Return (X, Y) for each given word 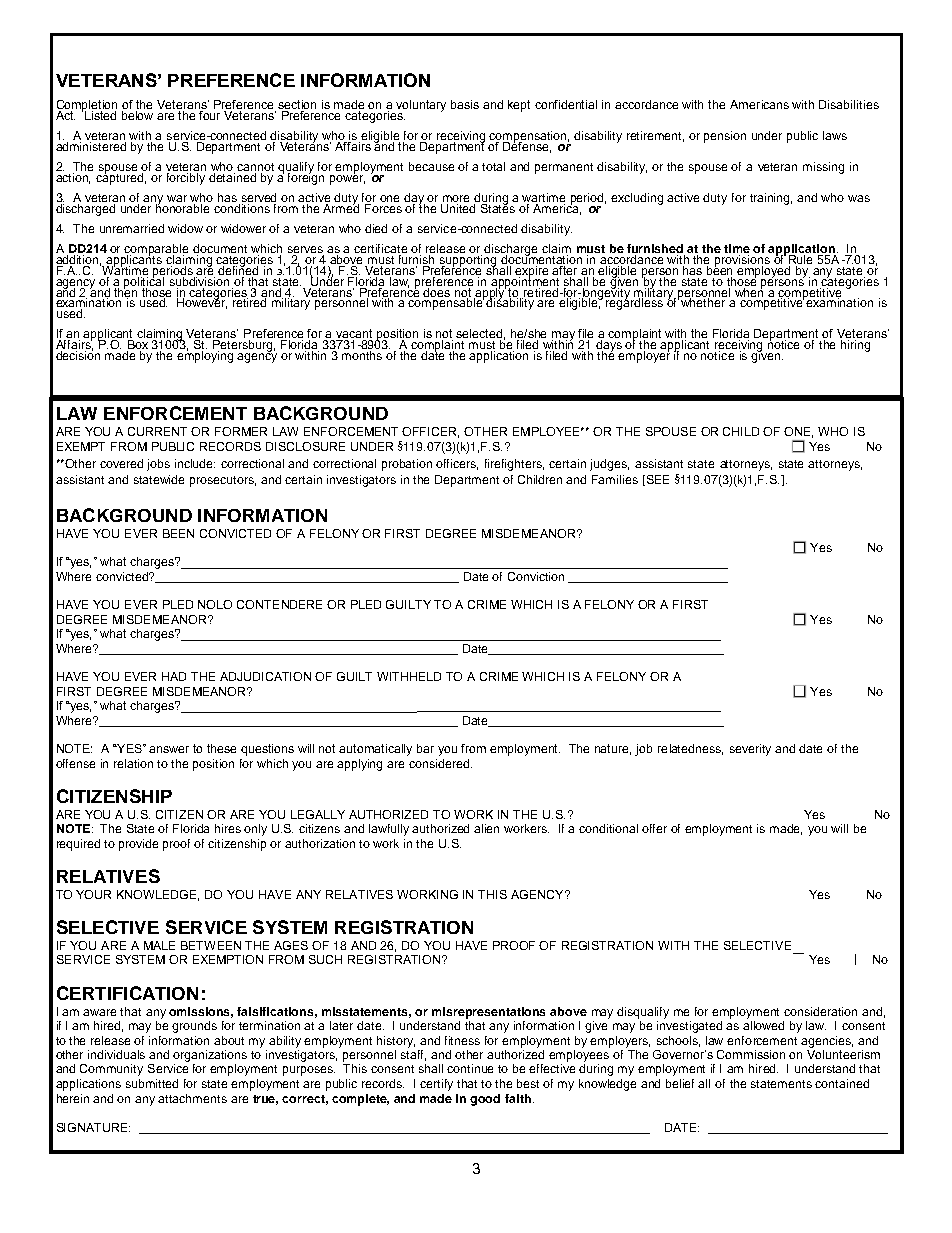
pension (725, 137)
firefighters (514, 465)
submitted (152, 1083)
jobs (158, 465)
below (137, 114)
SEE (656, 480)
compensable (446, 303)
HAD (174, 676)
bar (425, 748)
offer (654, 828)
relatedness (690, 749)
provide (138, 845)
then (126, 292)
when (750, 291)
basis (465, 104)
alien (486, 828)
